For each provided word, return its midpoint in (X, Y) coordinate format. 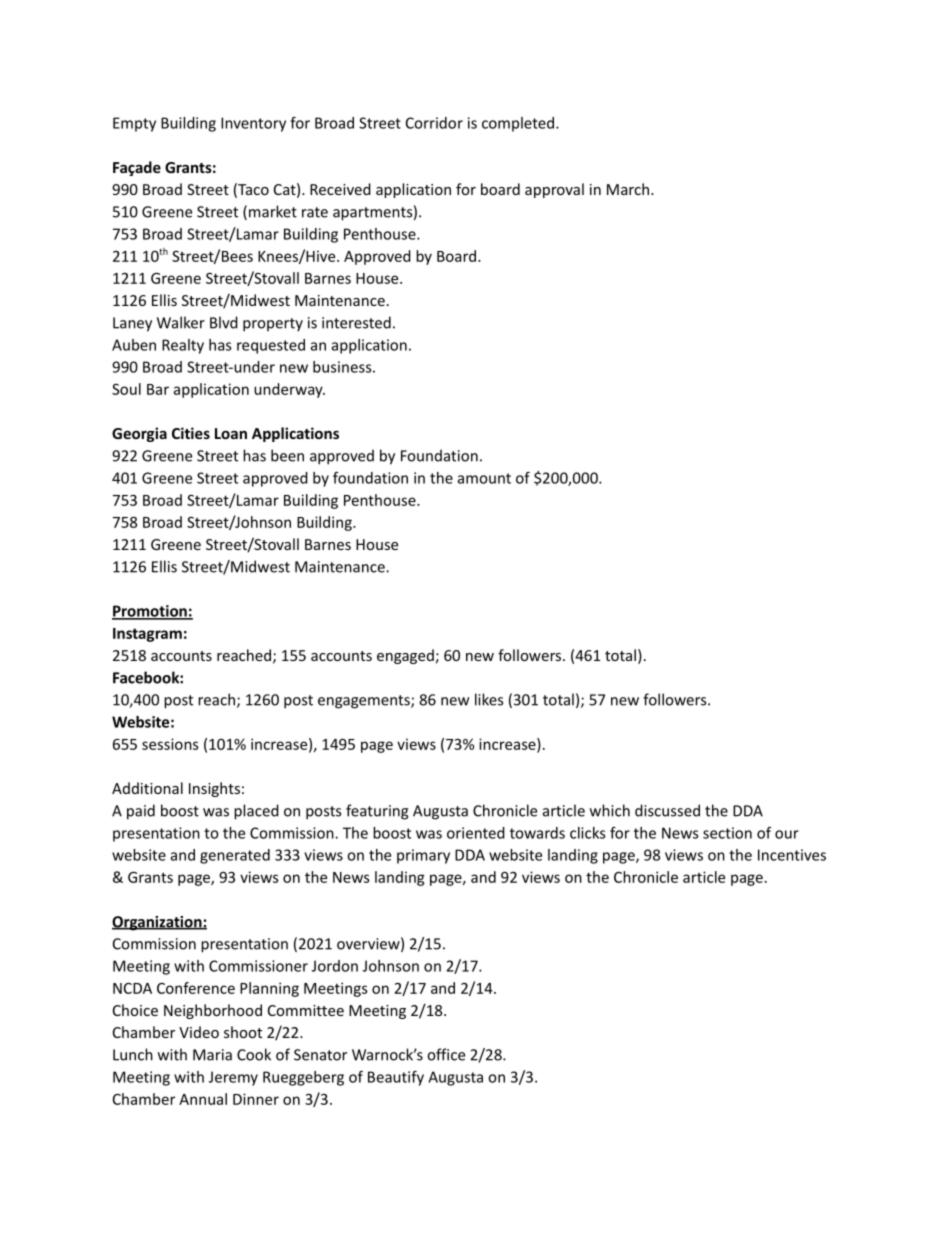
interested (356, 322)
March (628, 189)
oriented (476, 833)
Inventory (253, 124)
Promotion (150, 612)
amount (484, 478)
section (727, 833)
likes (489, 699)
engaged (405, 656)
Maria (212, 1055)
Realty (183, 346)
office (446, 1054)
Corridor (434, 123)
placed (256, 812)
